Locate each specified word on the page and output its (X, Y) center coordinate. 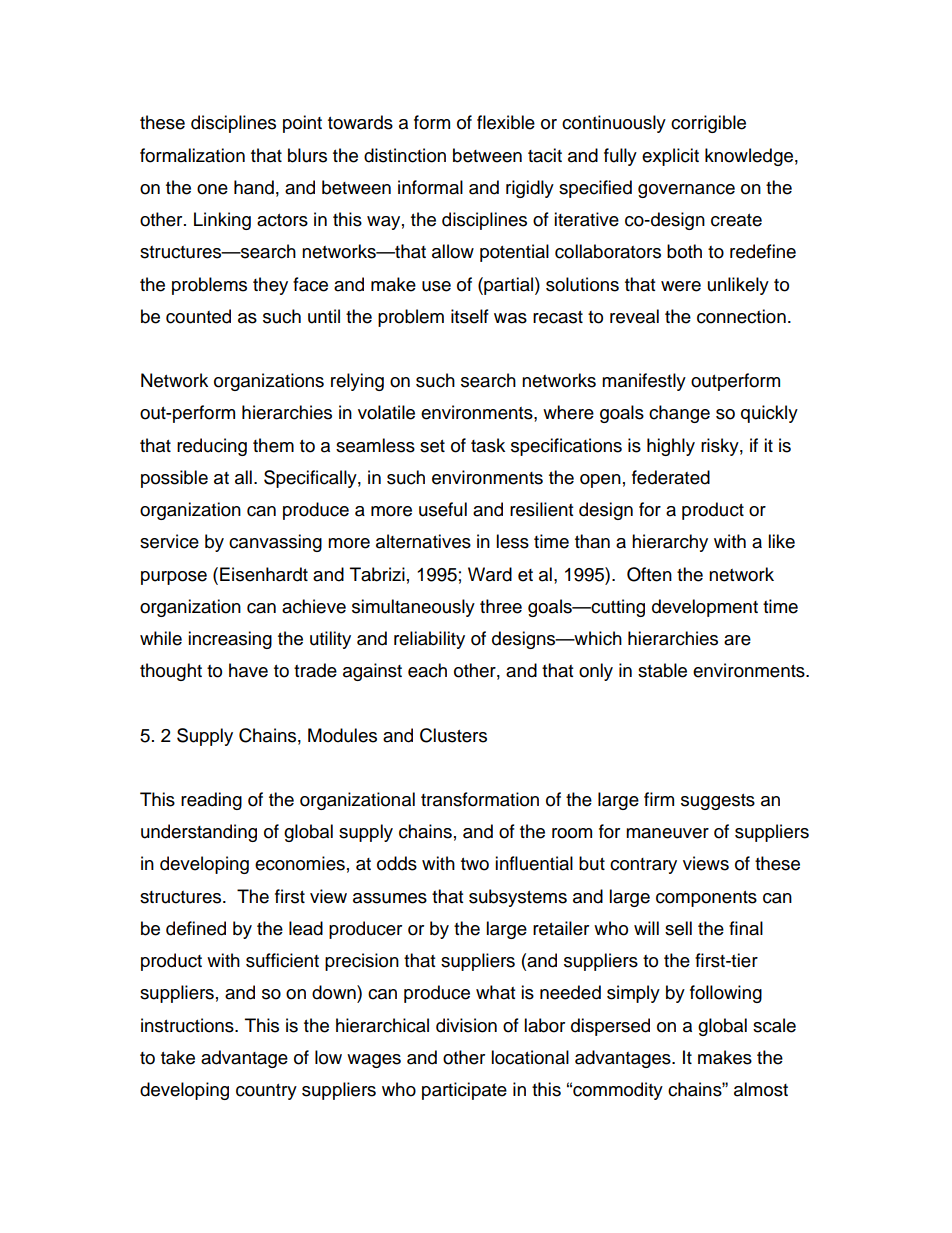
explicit (670, 157)
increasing (230, 640)
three (501, 606)
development (705, 608)
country (266, 1092)
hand (254, 187)
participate (464, 1091)
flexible (506, 122)
